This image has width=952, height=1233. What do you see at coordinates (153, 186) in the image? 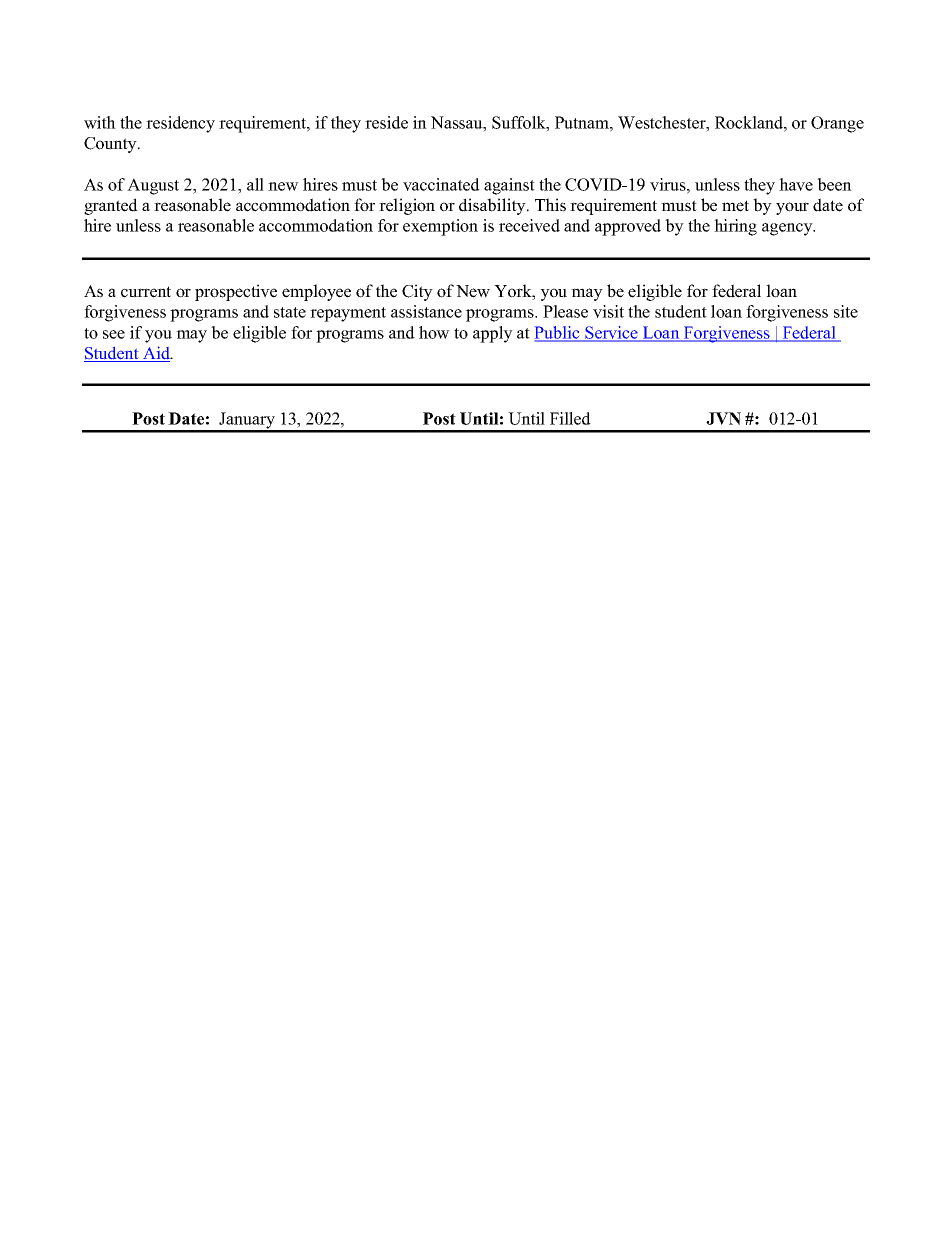
I see `August` at bounding box center [153, 186].
